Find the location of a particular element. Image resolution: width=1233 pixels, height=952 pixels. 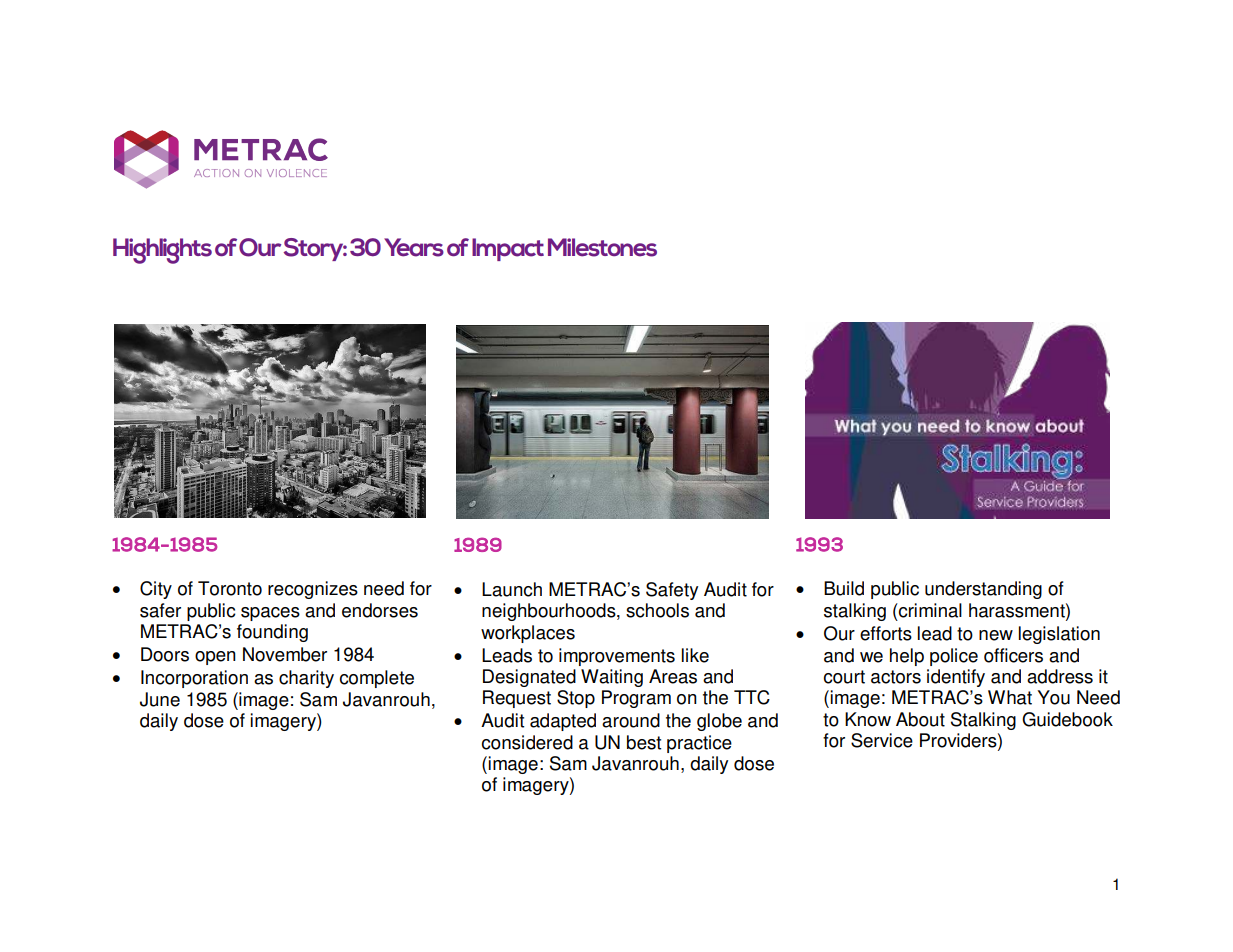

around is located at coordinates (631, 720).
